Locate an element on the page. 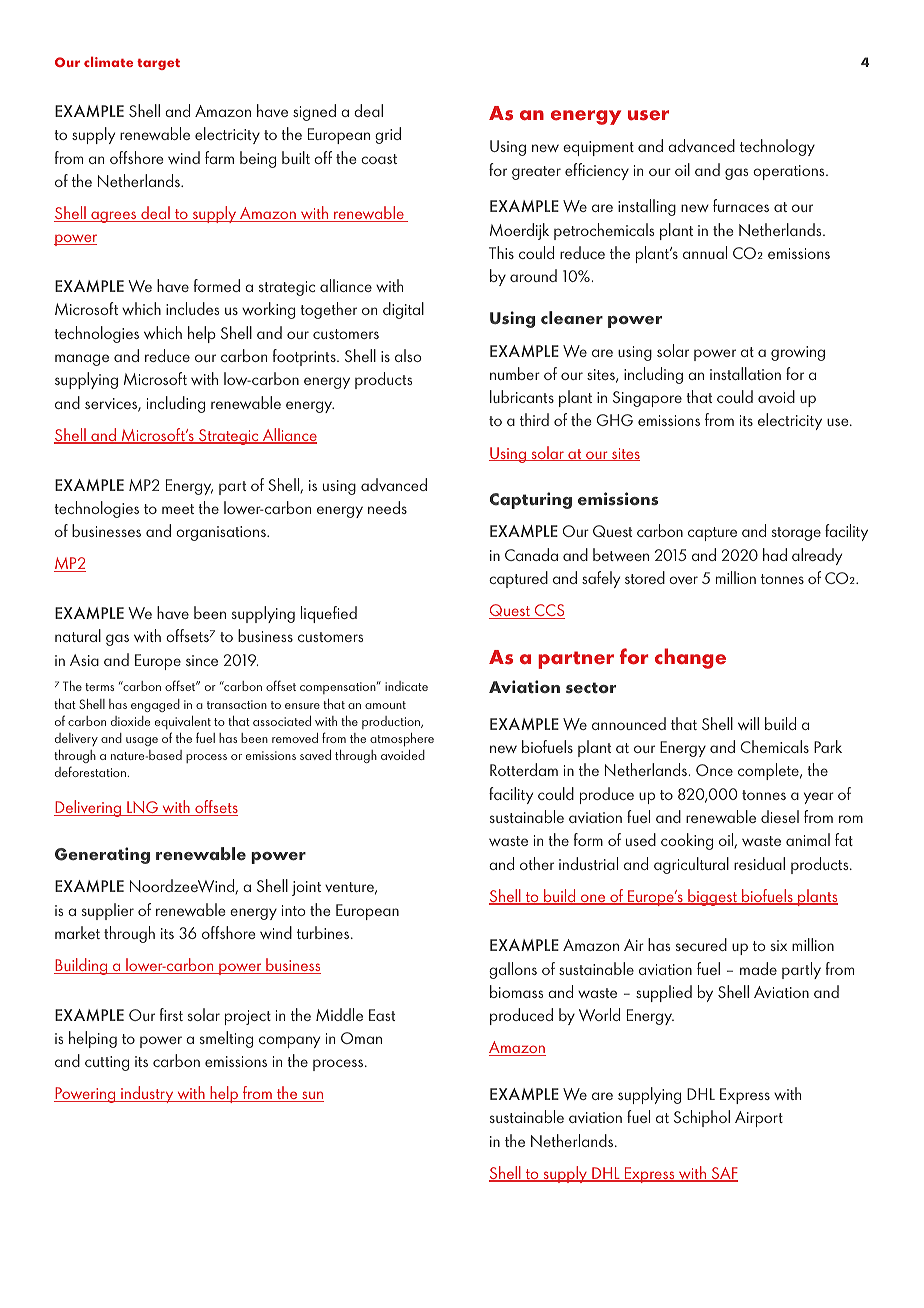 The image size is (924, 1308). industry is located at coordinates (147, 1094).
